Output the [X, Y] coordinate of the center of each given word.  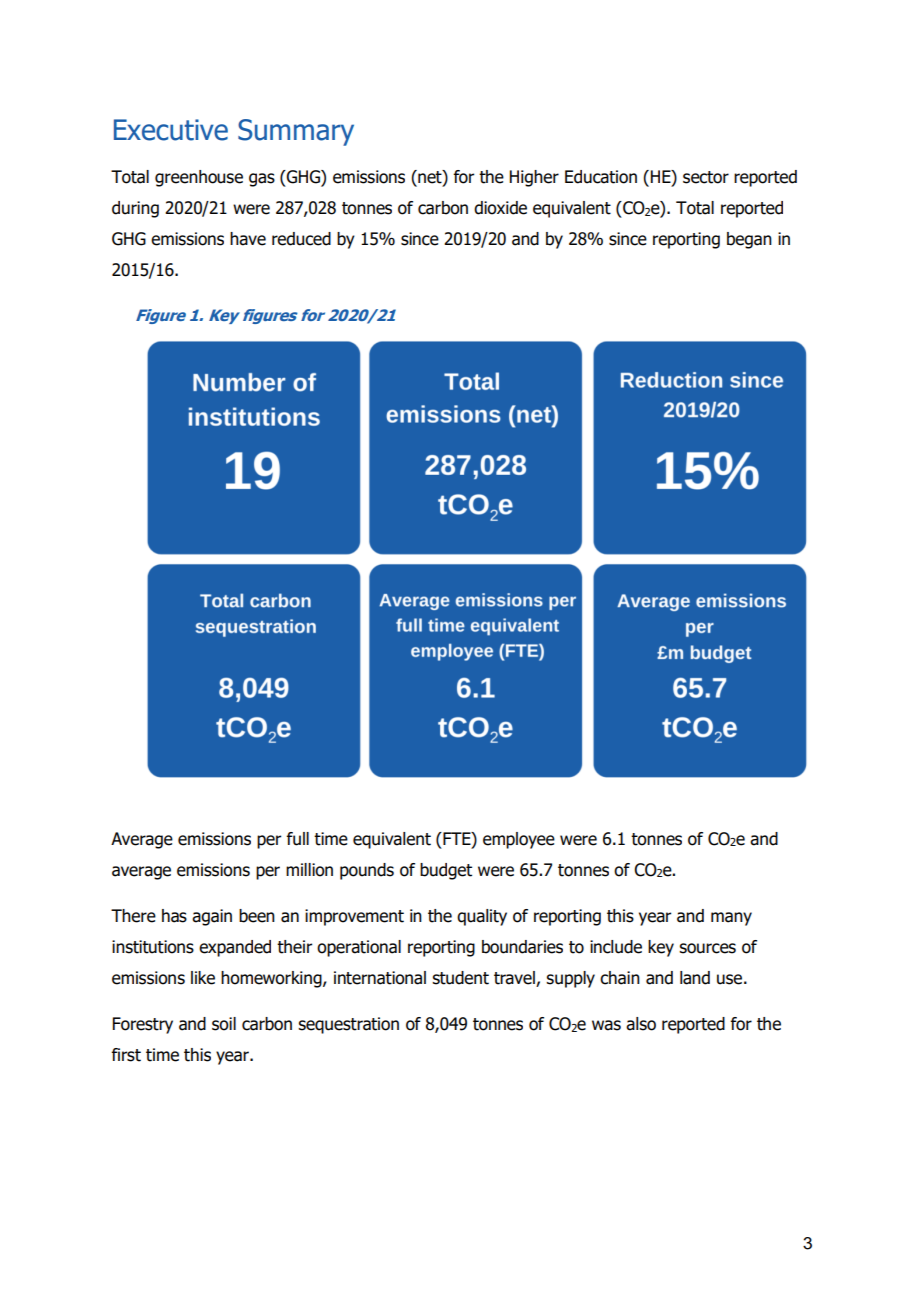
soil [224, 1024]
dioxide [500, 208]
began [749, 240]
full [297, 839]
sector [706, 177]
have [248, 239]
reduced [301, 239]
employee [519, 840]
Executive [171, 130]
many [731, 919]
